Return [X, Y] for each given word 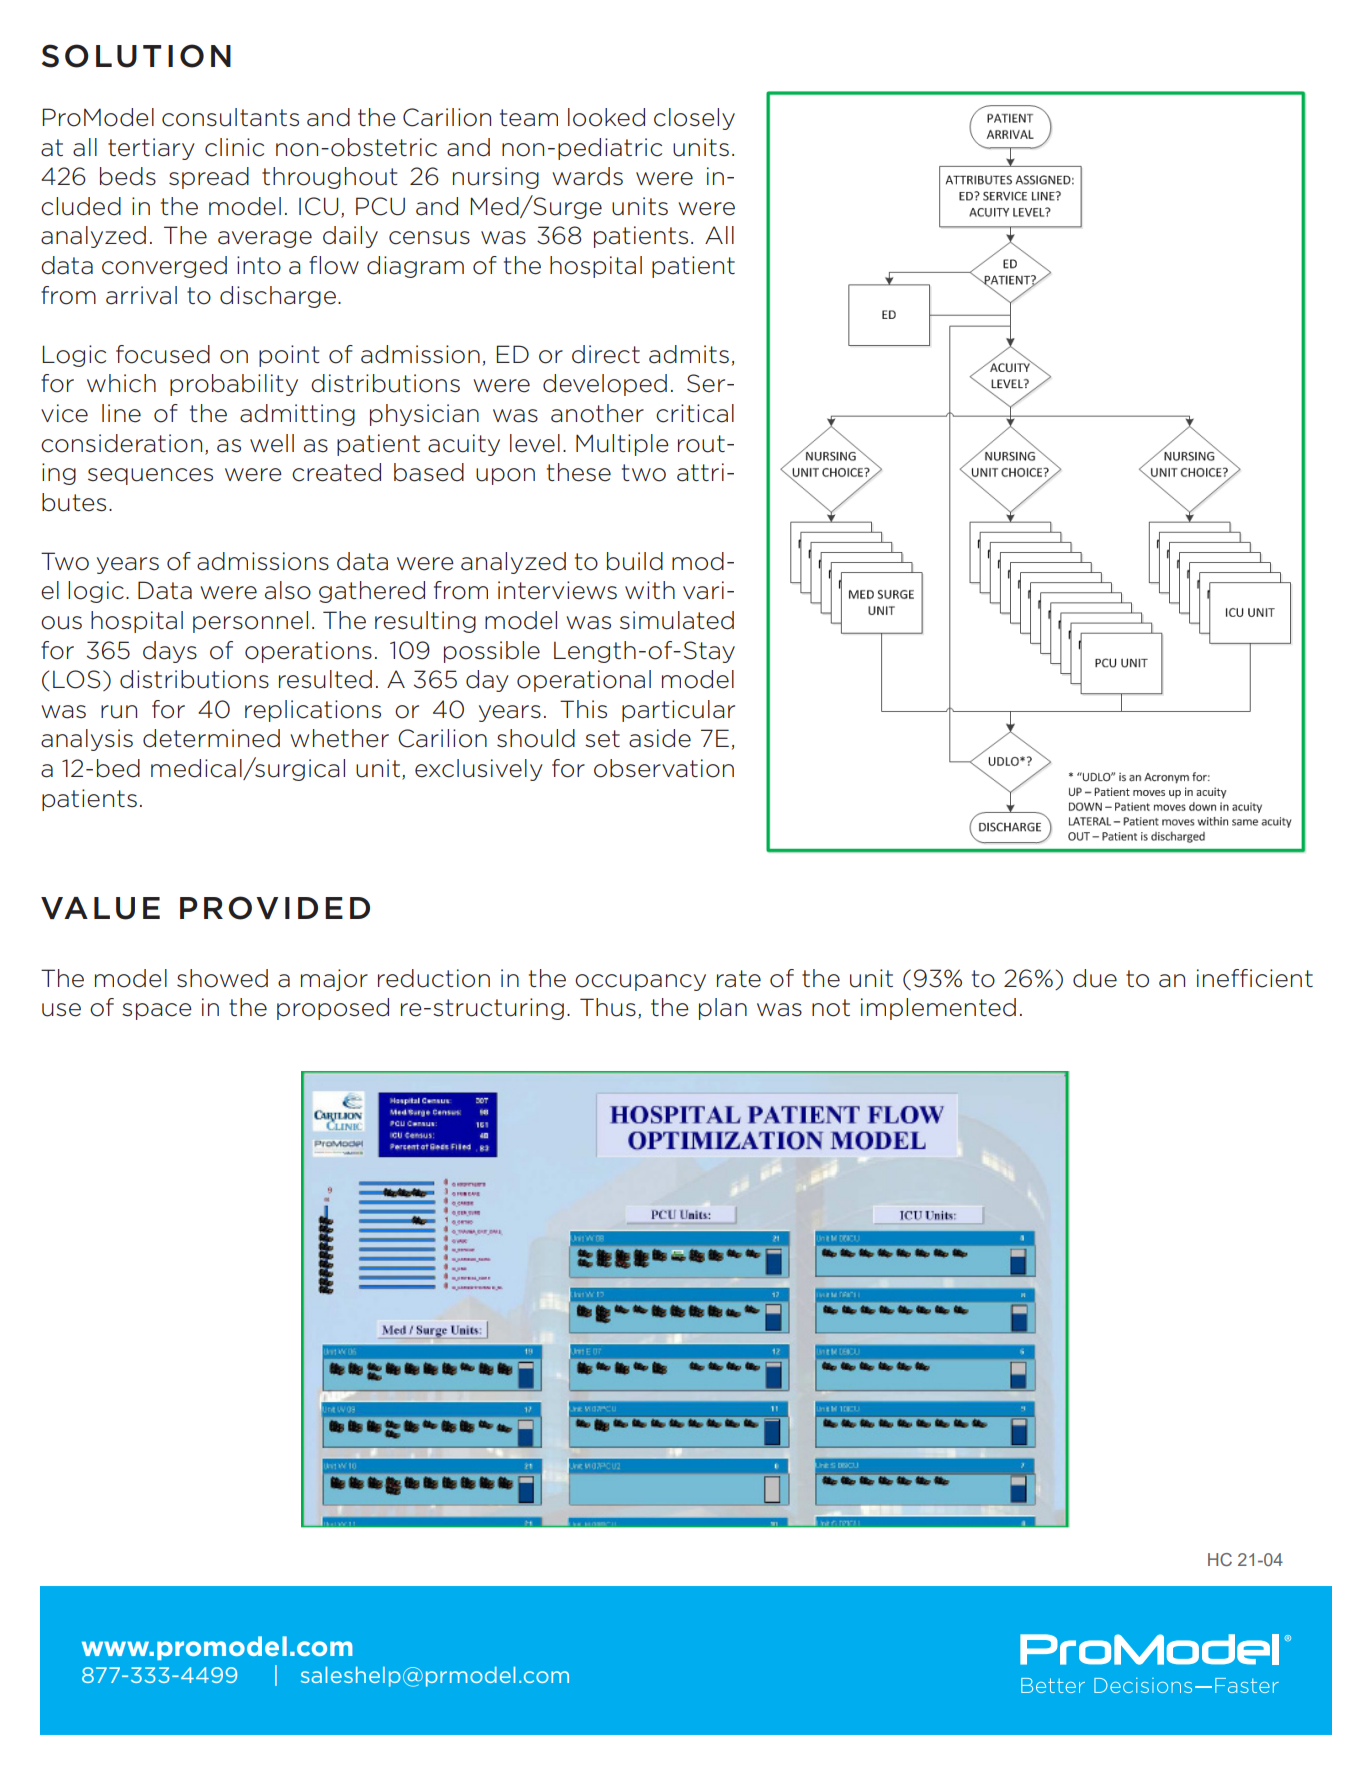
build [635, 561]
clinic [234, 147]
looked [606, 117]
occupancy [640, 982]
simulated [677, 620]
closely [694, 119]
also [288, 590]
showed [222, 978]
